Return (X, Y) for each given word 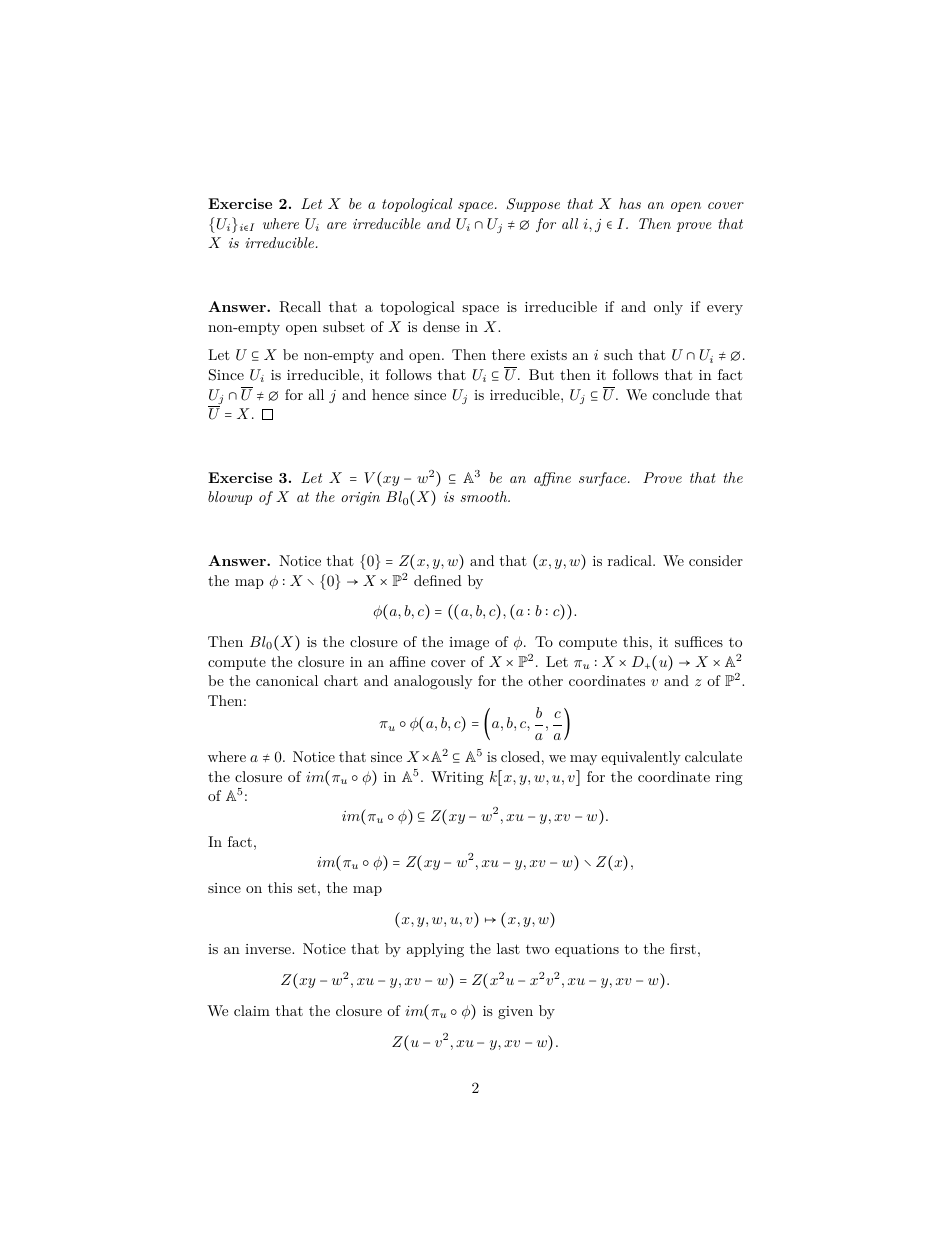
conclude (681, 394)
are (337, 225)
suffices (699, 641)
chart (341, 680)
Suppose (533, 205)
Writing (457, 778)
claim (252, 1010)
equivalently (641, 758)
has (630, 203)
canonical (287, 680)
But (541, 374)
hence (390, 394)
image (469, 643)
